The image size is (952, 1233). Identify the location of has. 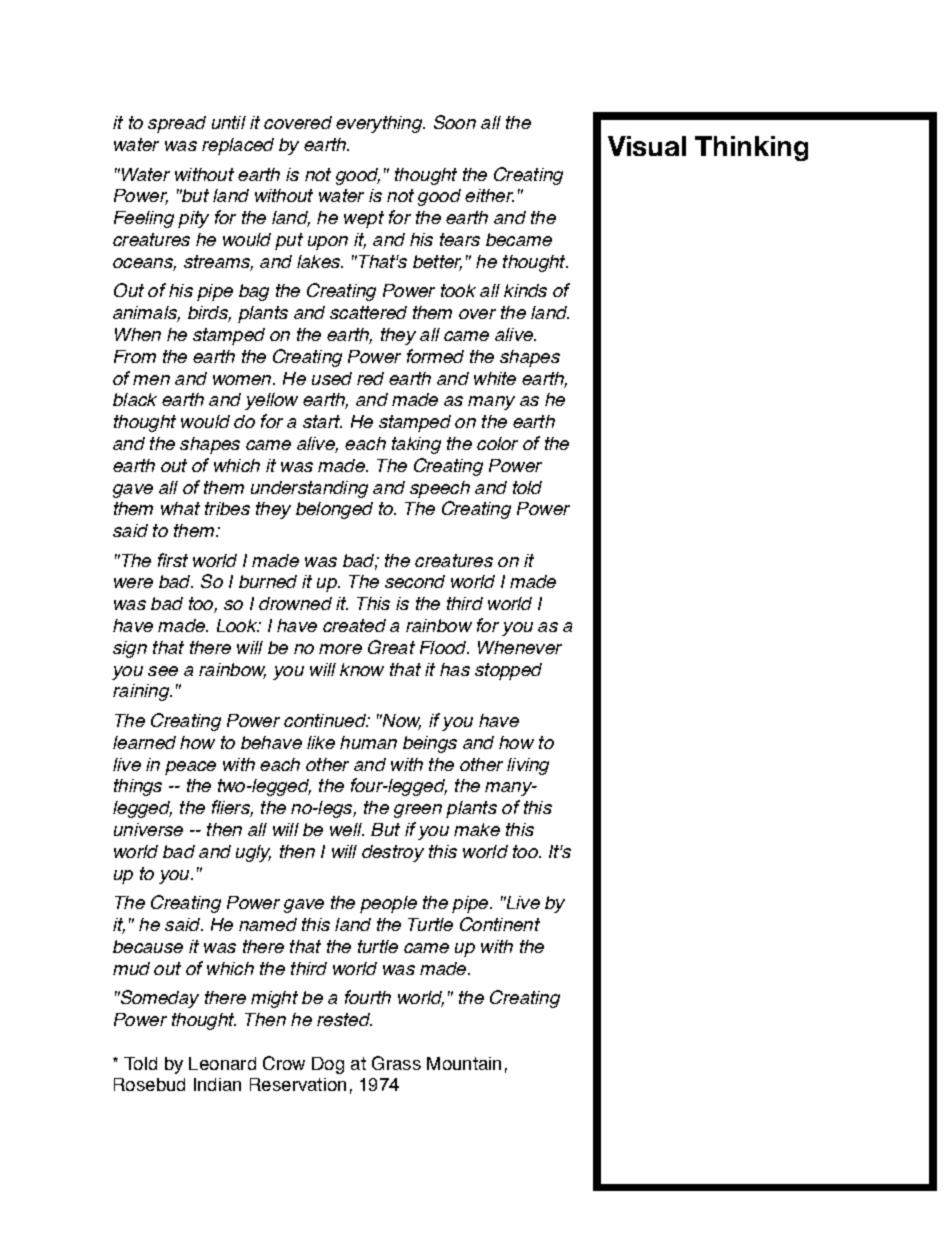
(455, 669).
